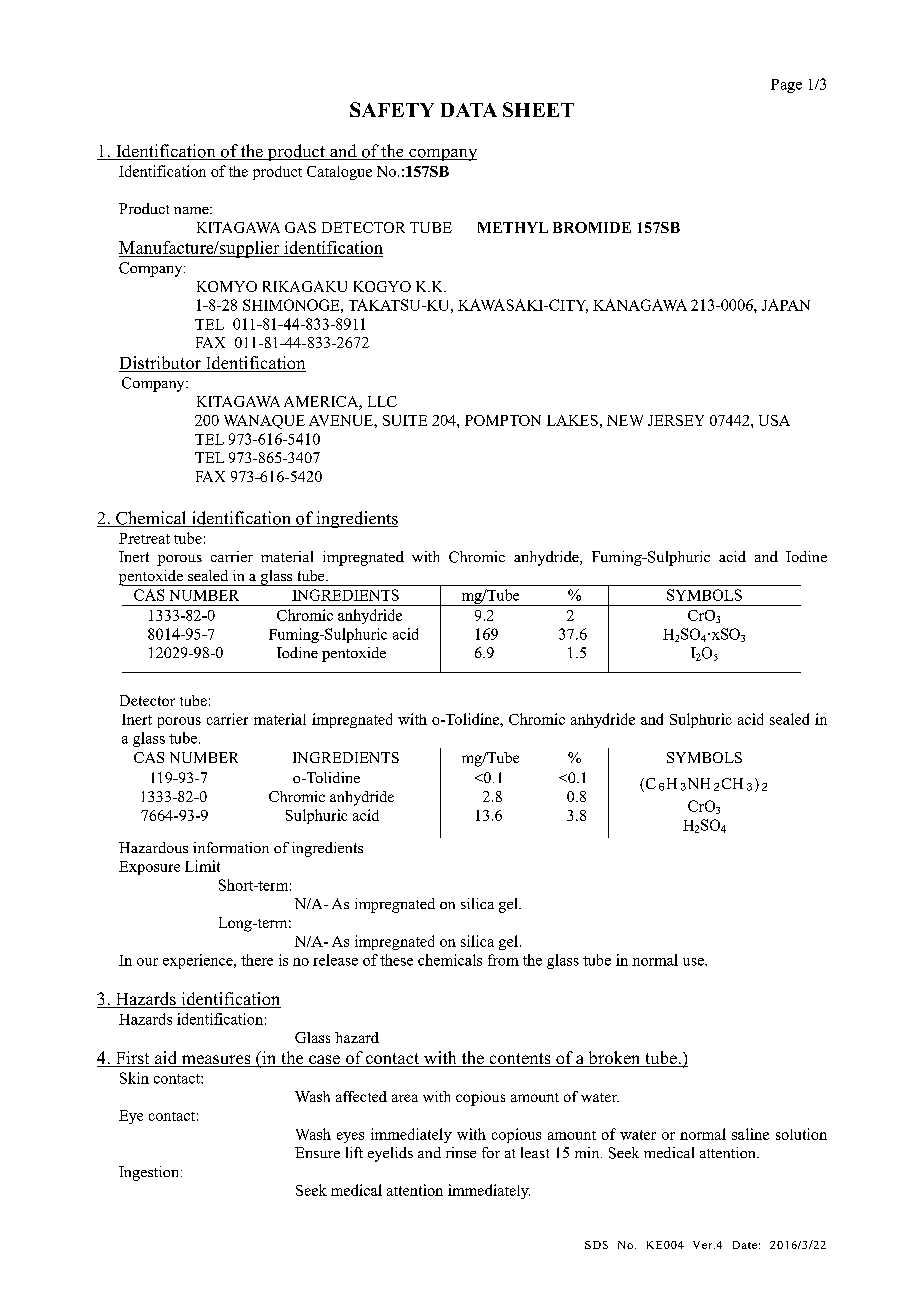  Describe the element at coordinates (676, 420) in the screenshot. I see `JERSEY` at that location.
